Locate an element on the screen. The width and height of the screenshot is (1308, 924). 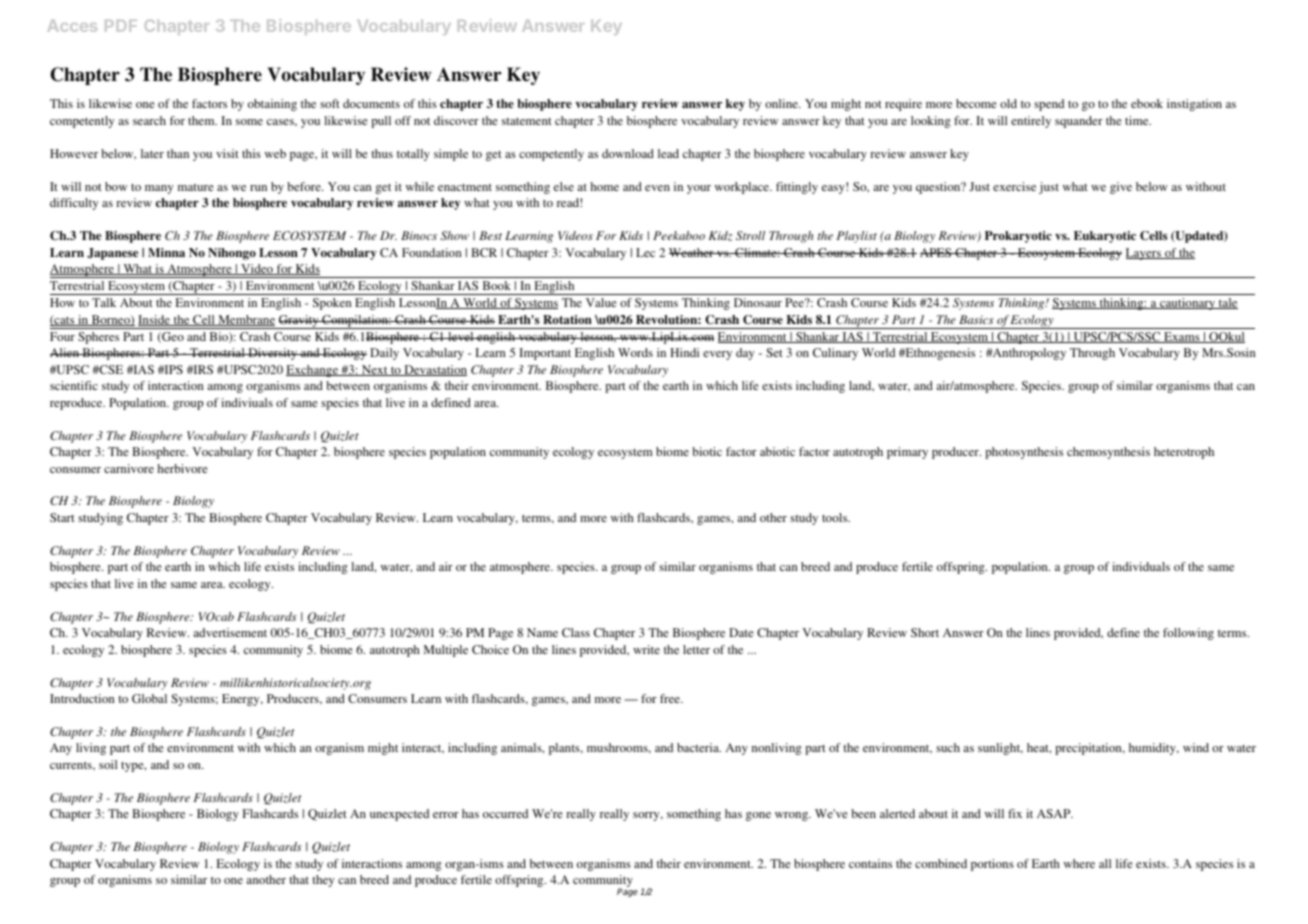
Eukaryotic is located at coordinates (1105, 237).
